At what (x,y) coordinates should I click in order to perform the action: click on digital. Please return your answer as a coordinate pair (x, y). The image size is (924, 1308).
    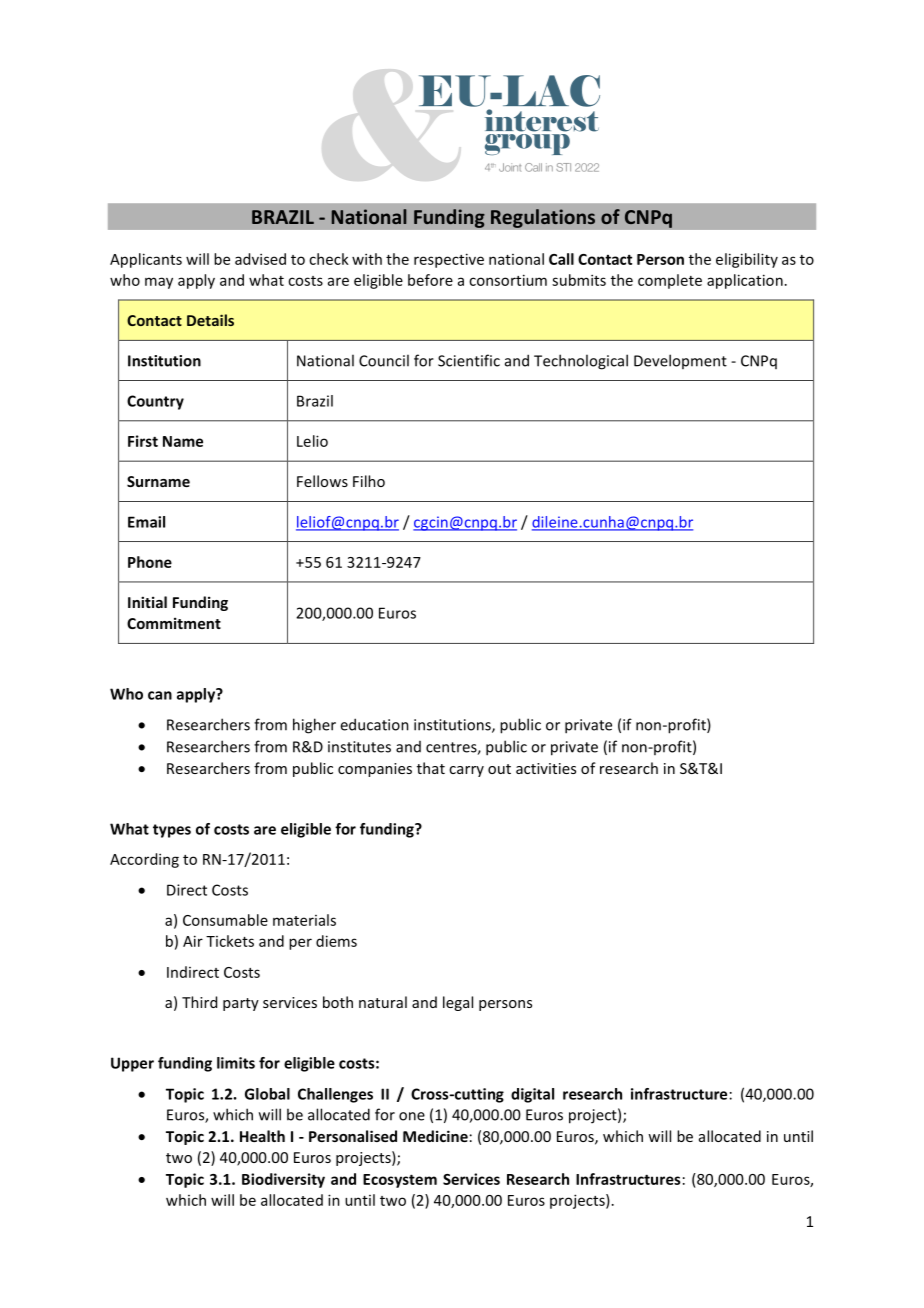
    Looking at the image, I should click on (532, 1095).
